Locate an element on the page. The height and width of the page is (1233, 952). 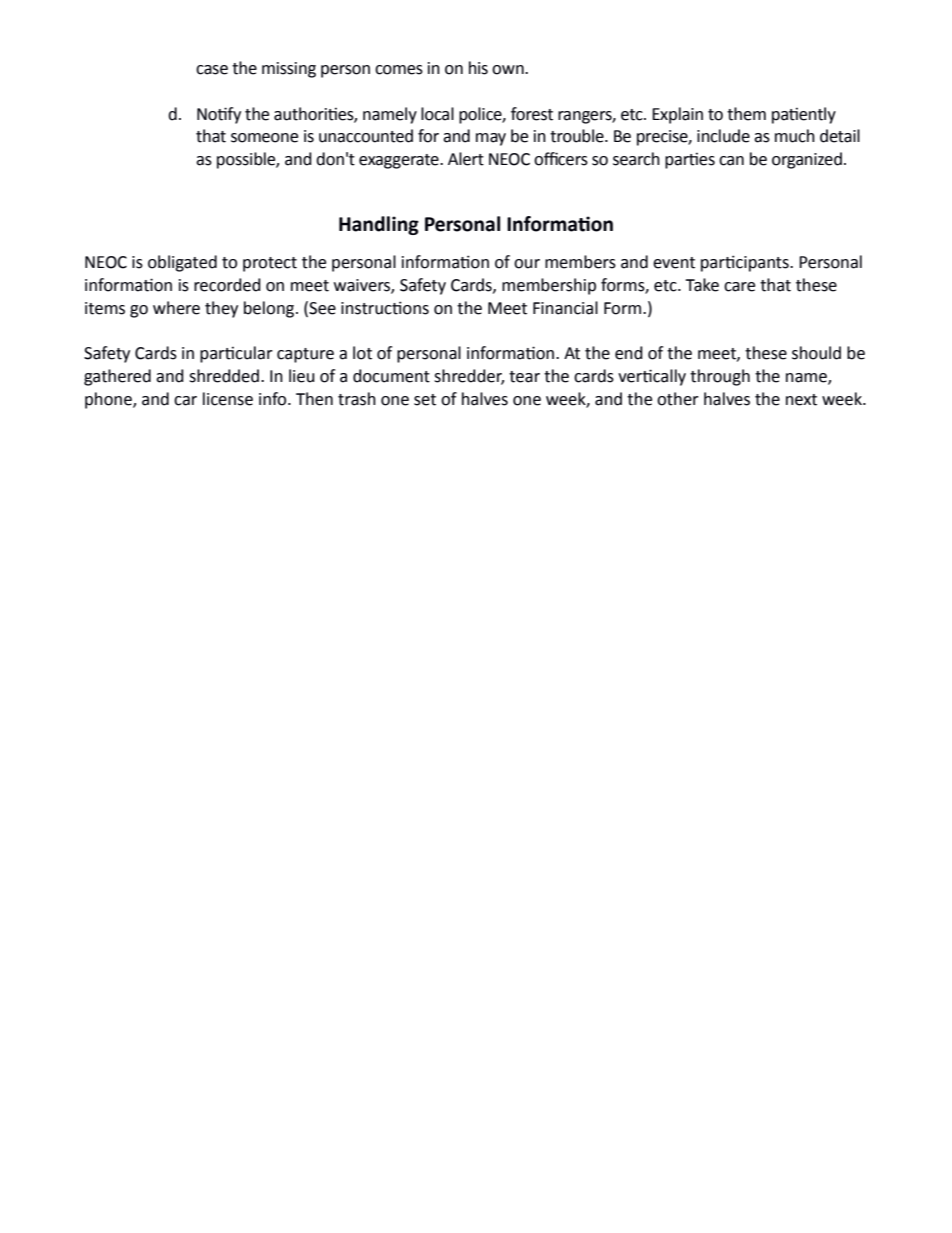
them is located at coordinates (746, 114).
